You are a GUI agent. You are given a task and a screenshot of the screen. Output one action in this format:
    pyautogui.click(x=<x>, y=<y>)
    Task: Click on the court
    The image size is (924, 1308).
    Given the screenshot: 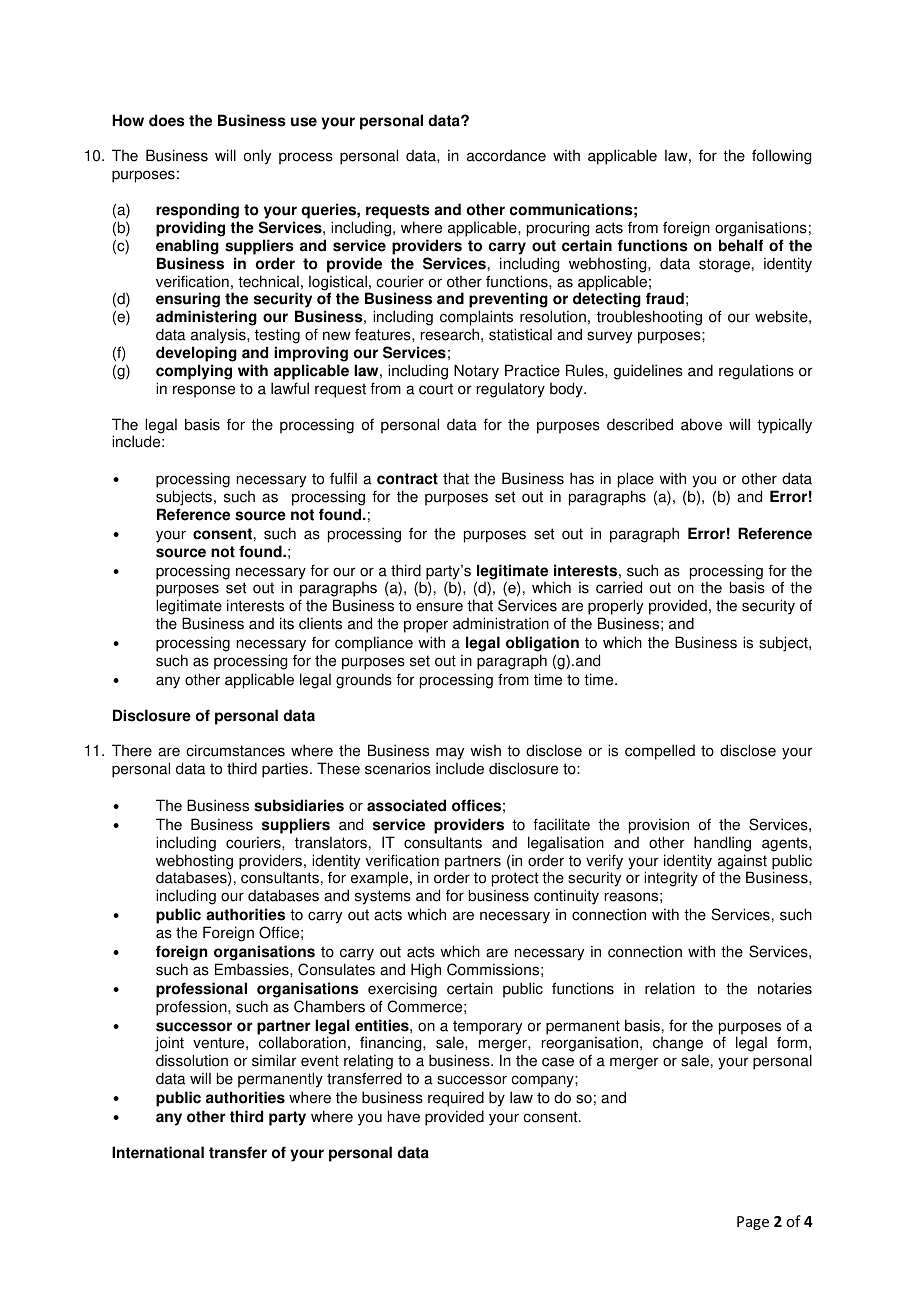 What is the action you would take?
    pyautogui.click(x=436, y=389)
